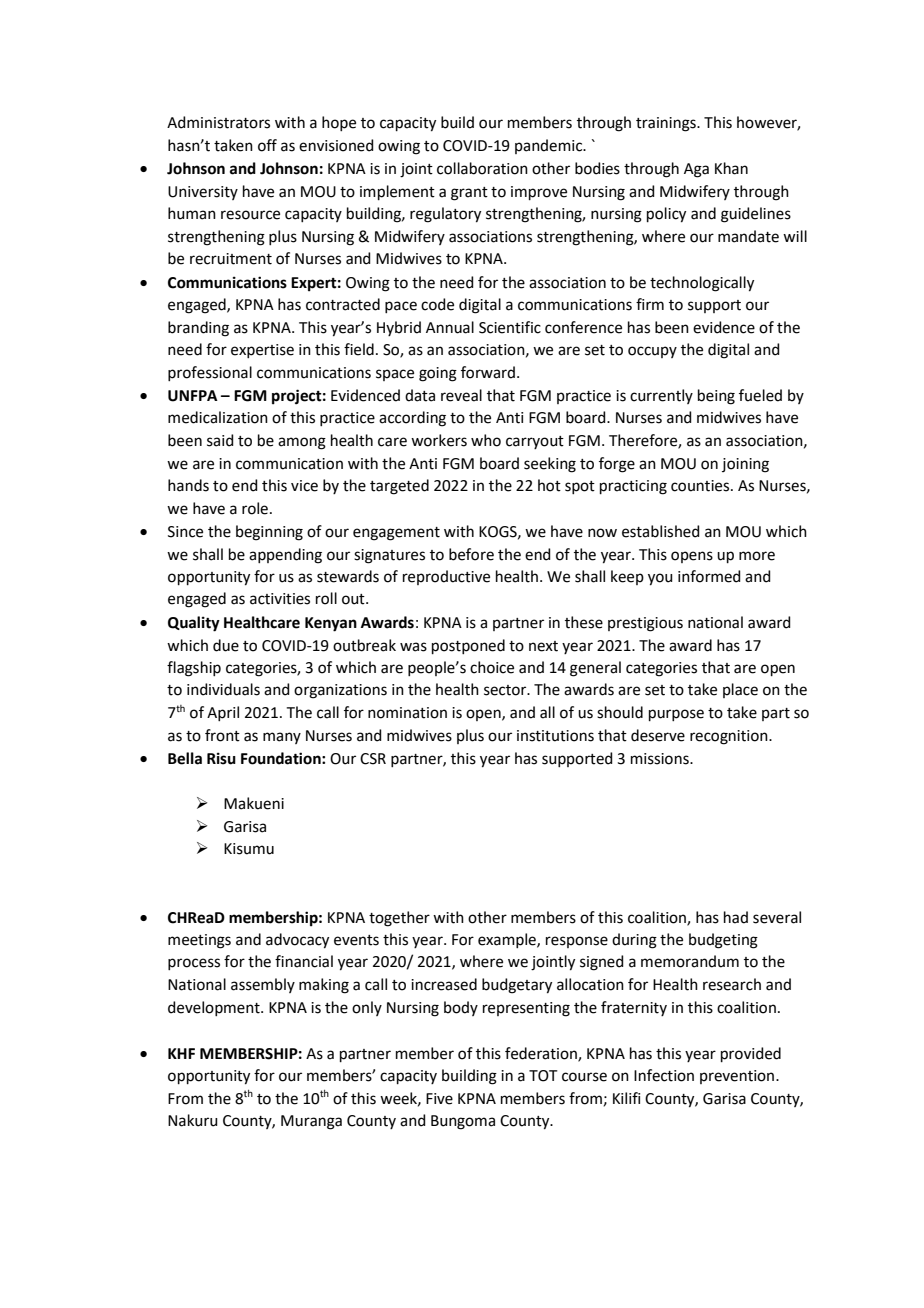 The width and height of the screenshot is (924, 1308). What do you see at coordinates (267, 145) in the screenshot?
I see `off` at bounding box center [267, 145].
